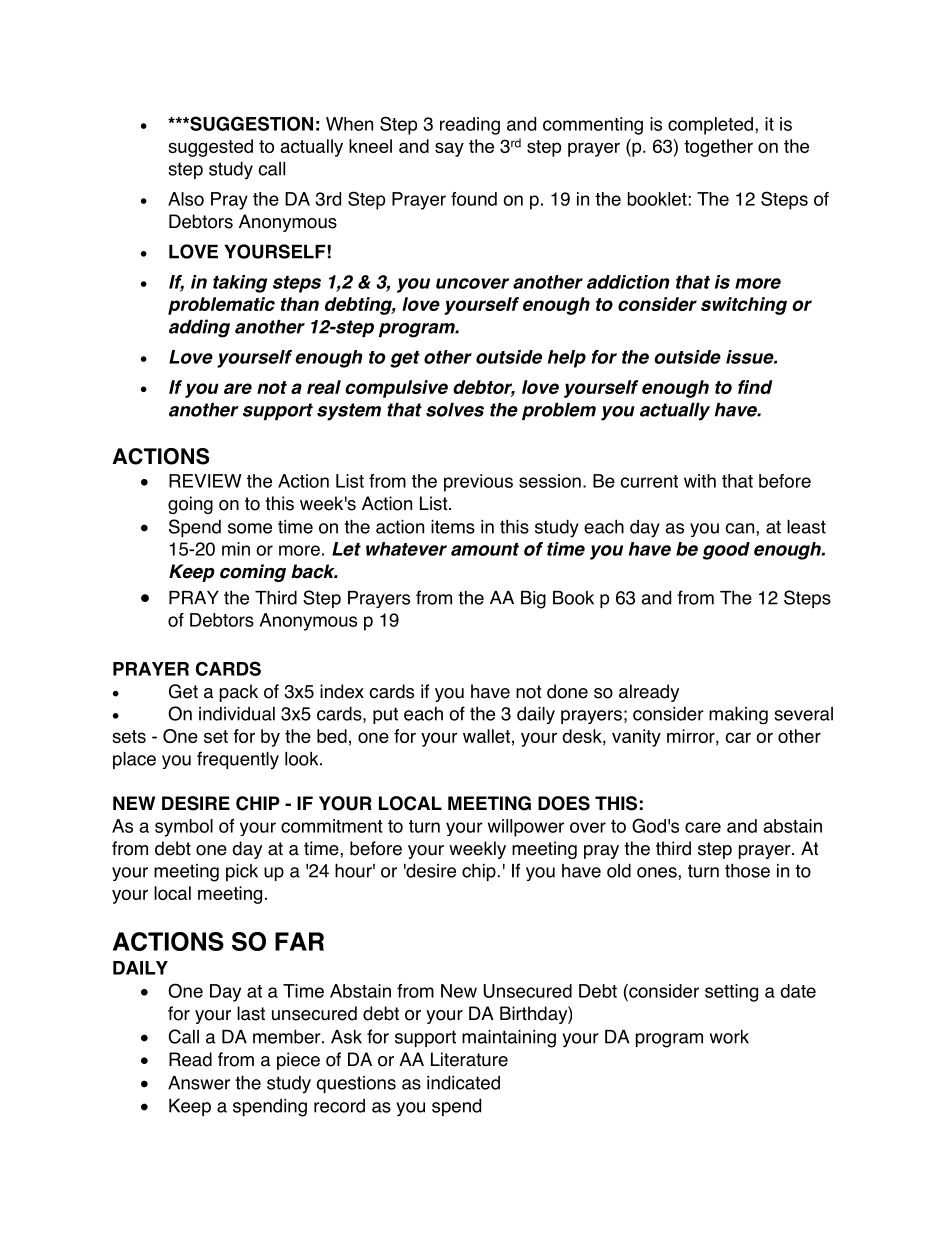 This screenshot has width=952, height=1233. I want to click on together, so click(718, 148).
